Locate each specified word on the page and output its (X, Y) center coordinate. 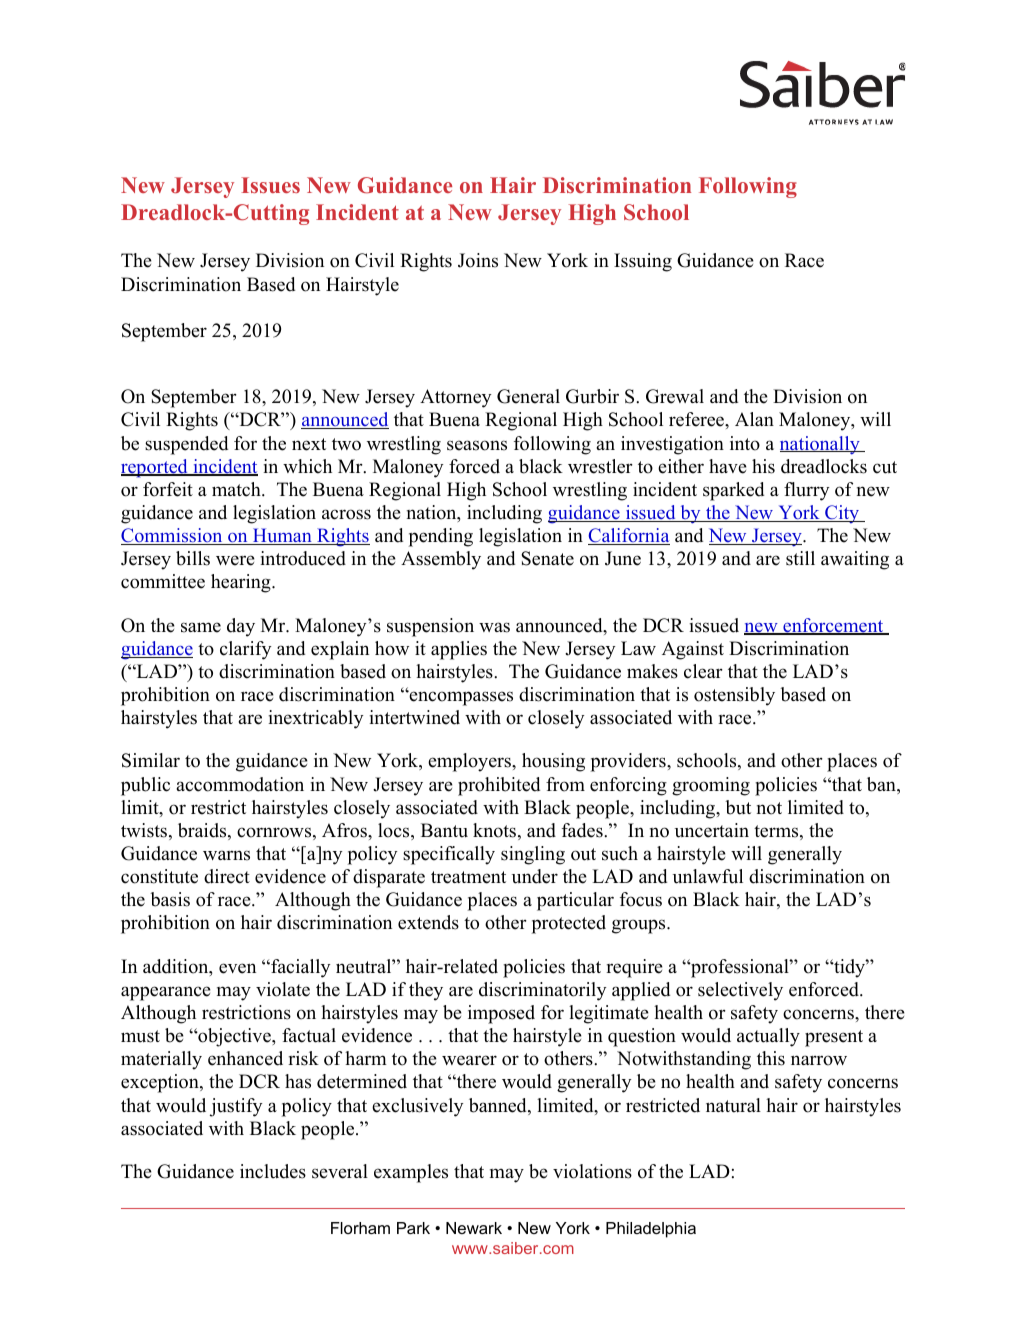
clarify (246, 650)
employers (470, 762)
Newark (474, 1228)
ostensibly (734, 696)
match (237, 489)
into (745, 443)
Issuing (643, 262)
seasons (477, 445)
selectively (740, 991)
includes (273, 1171)
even (237, 968)
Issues (270, 185)
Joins (478, 260)
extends (428, 922)
